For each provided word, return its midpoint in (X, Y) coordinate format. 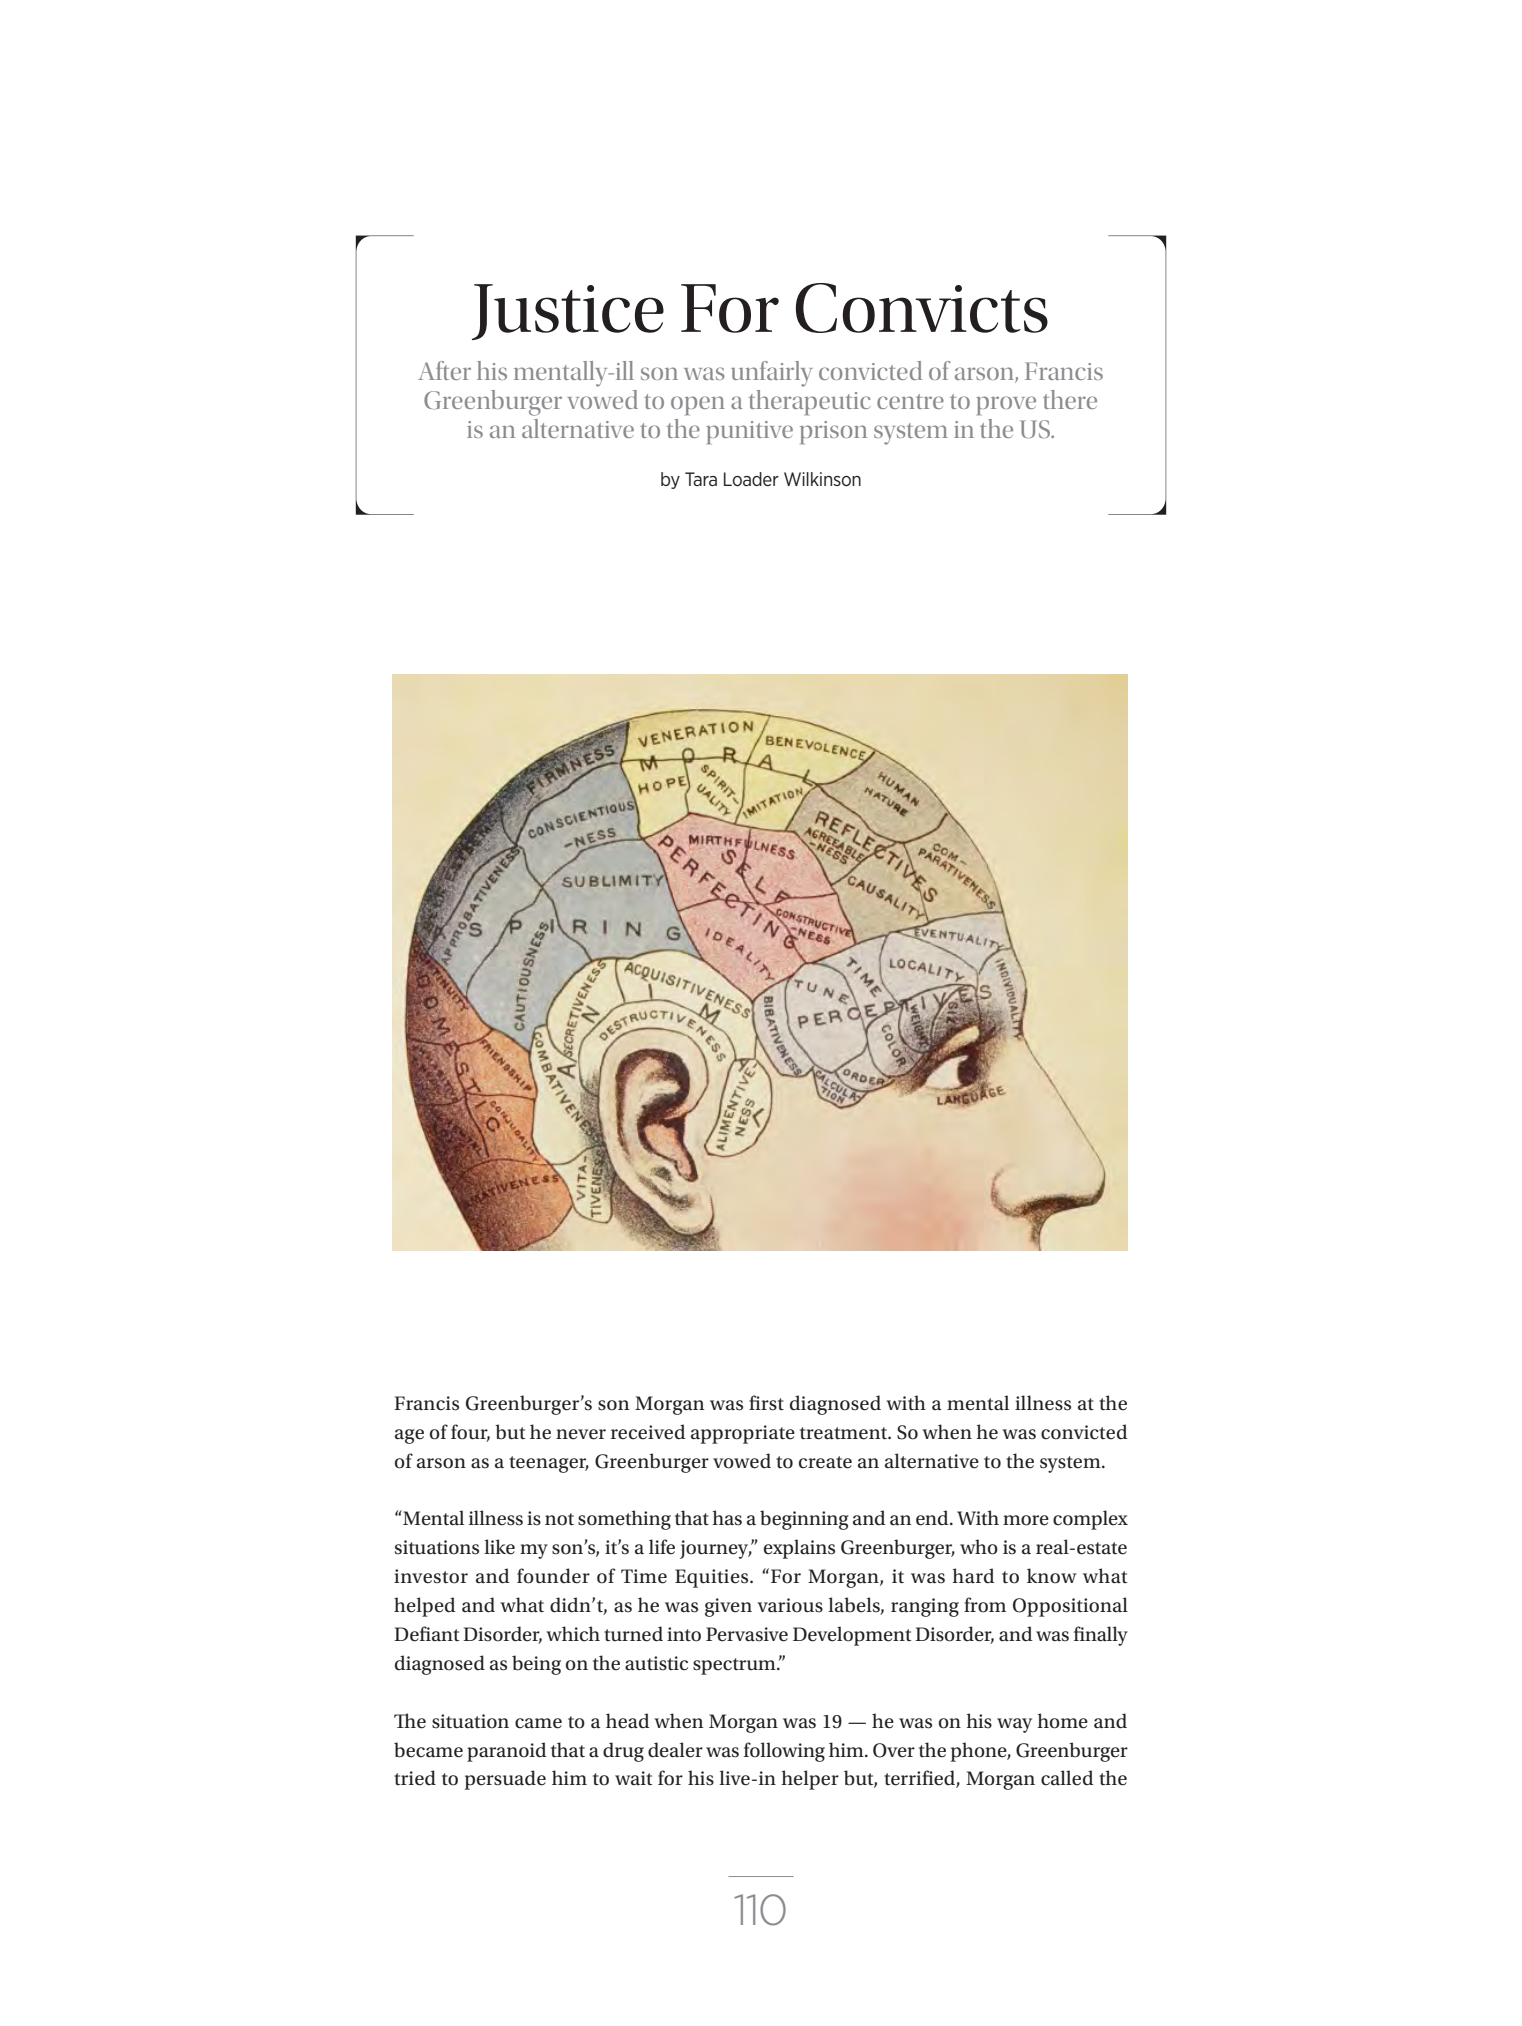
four (470, 1433)
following (784, 1752)
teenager (549, 1464)
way (1014, 1725)
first (766, 1403)
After (444, 370)
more (1026, 1520)
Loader (751, 479)
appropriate (743, 1434)
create (825, 1462)
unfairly (771, 374)
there (1070, 399)
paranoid (507, 1752)
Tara (701, 479)
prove (1006, 405)
